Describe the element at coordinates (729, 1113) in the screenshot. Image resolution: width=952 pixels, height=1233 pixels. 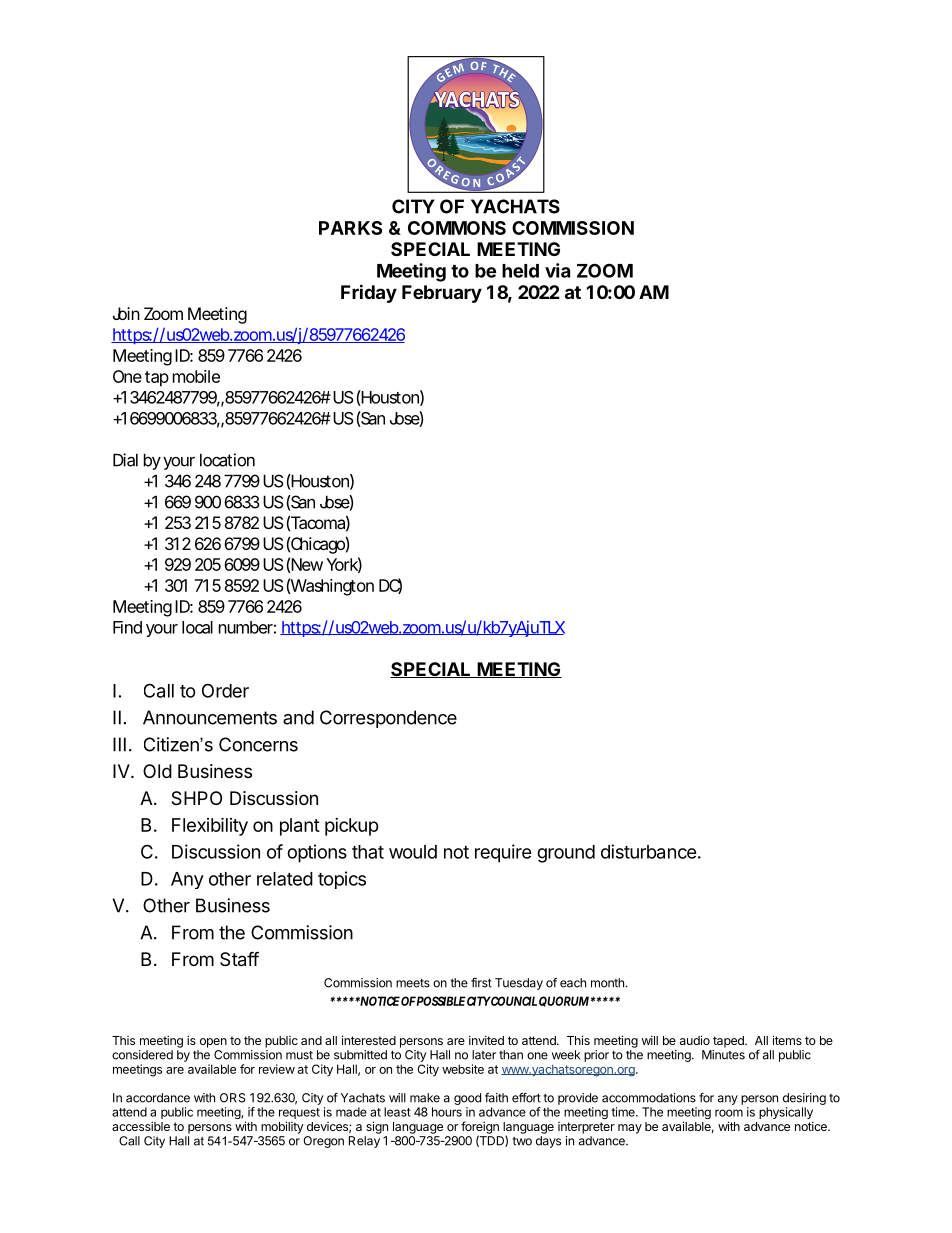
I see `room` at that location.
